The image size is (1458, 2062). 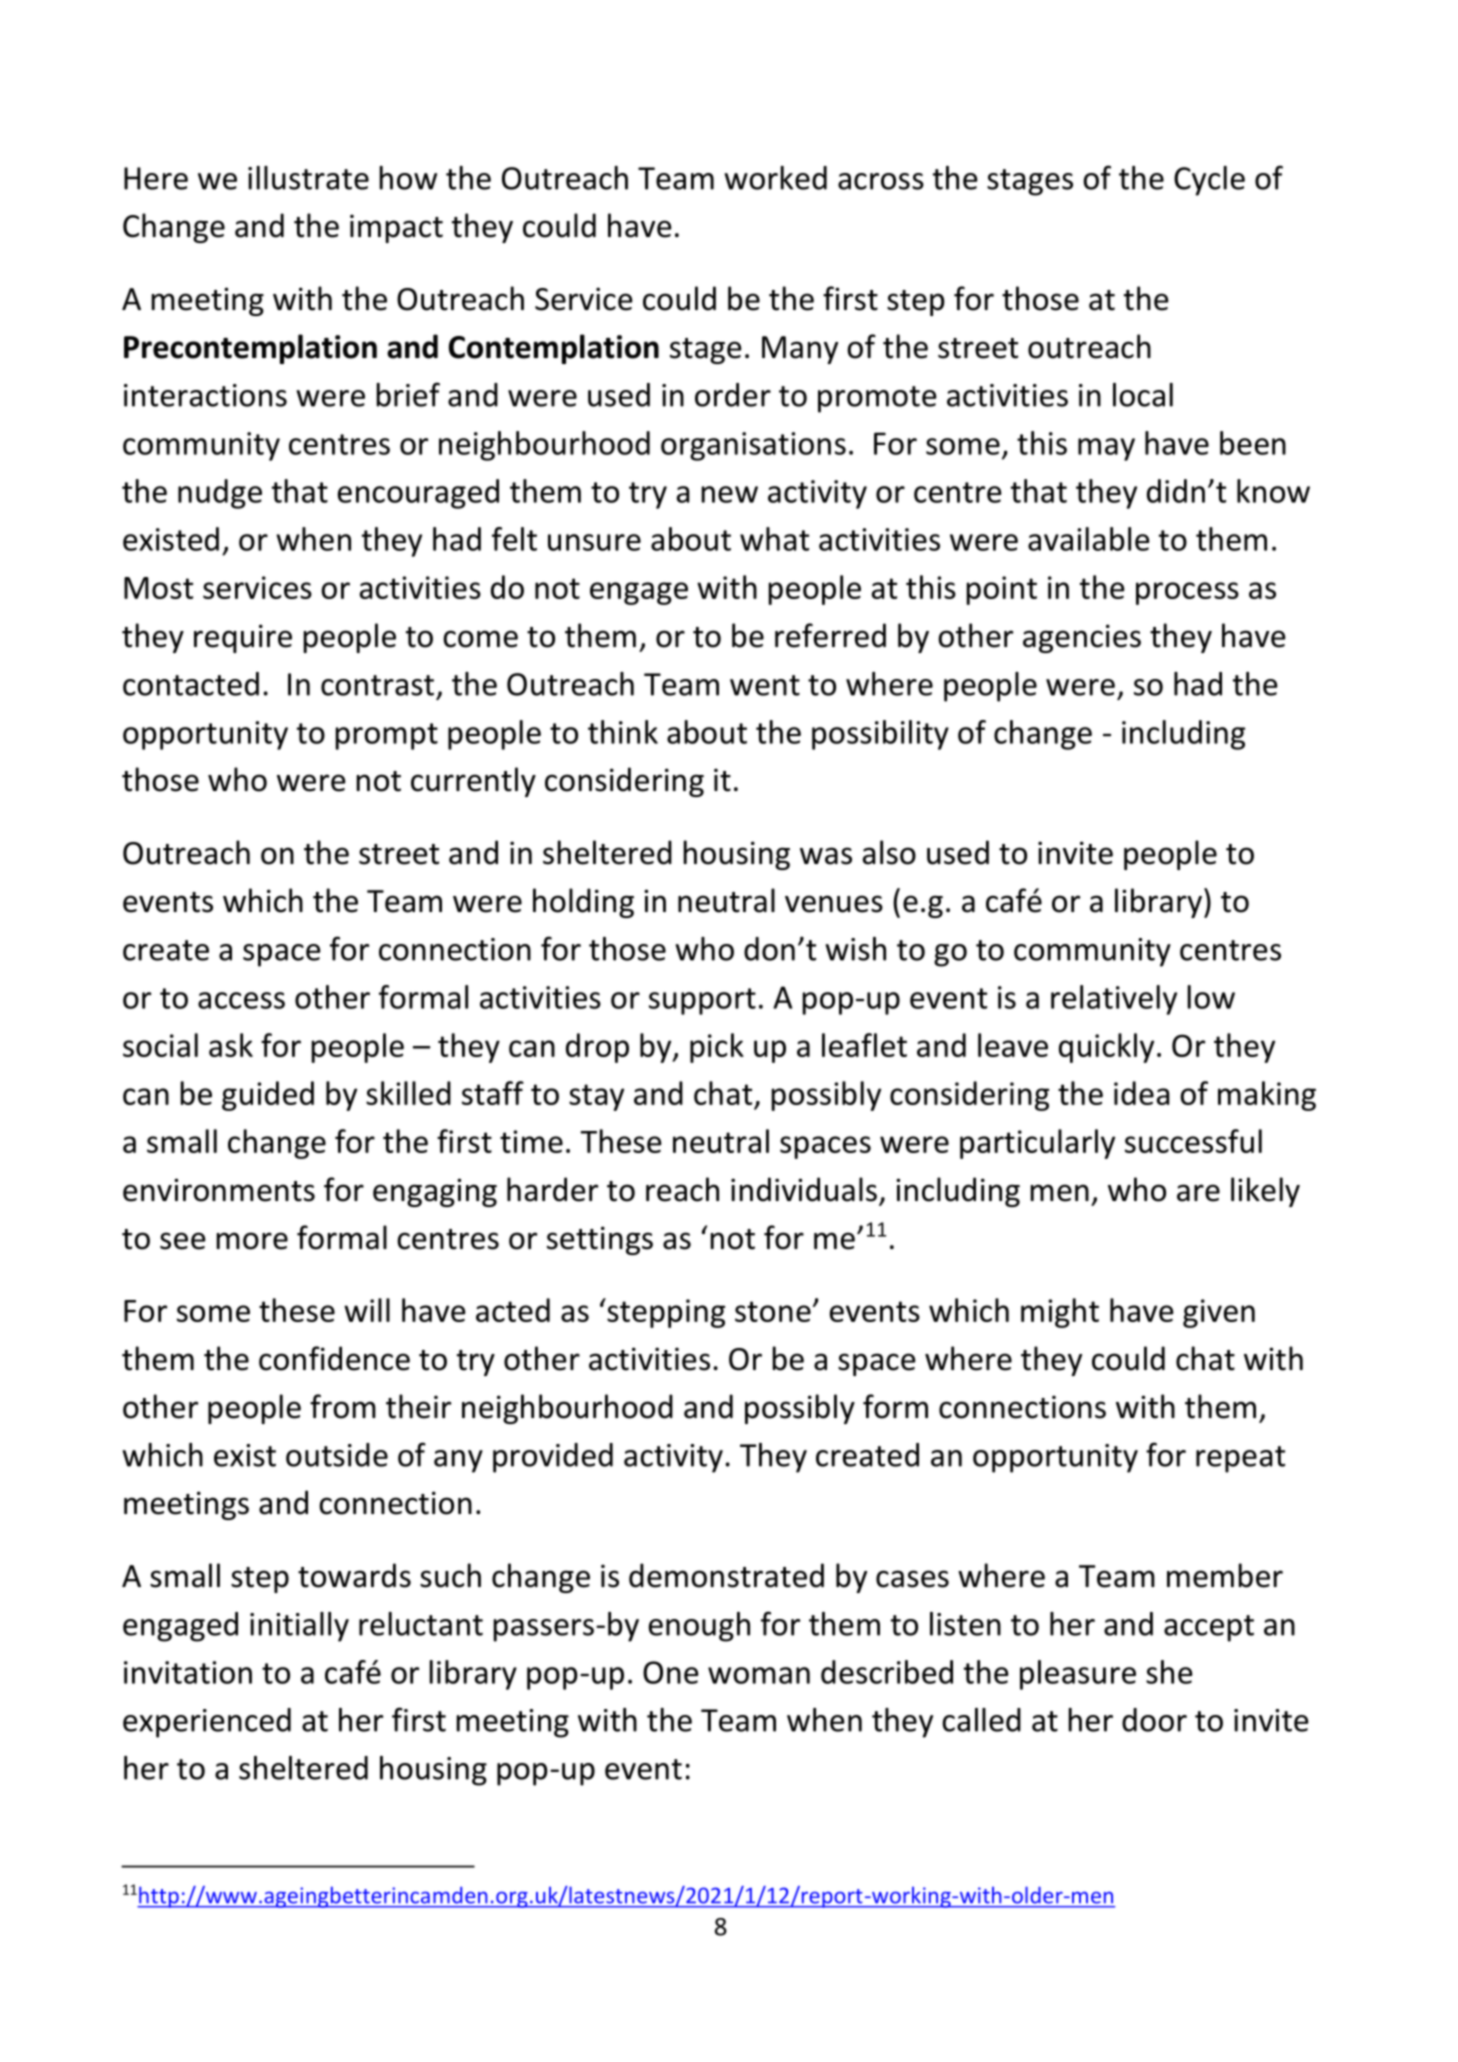 What do you see at coordinates (1198, 1193) in the screenshot?
I see `are` at bounding box center [1198, 1193].
